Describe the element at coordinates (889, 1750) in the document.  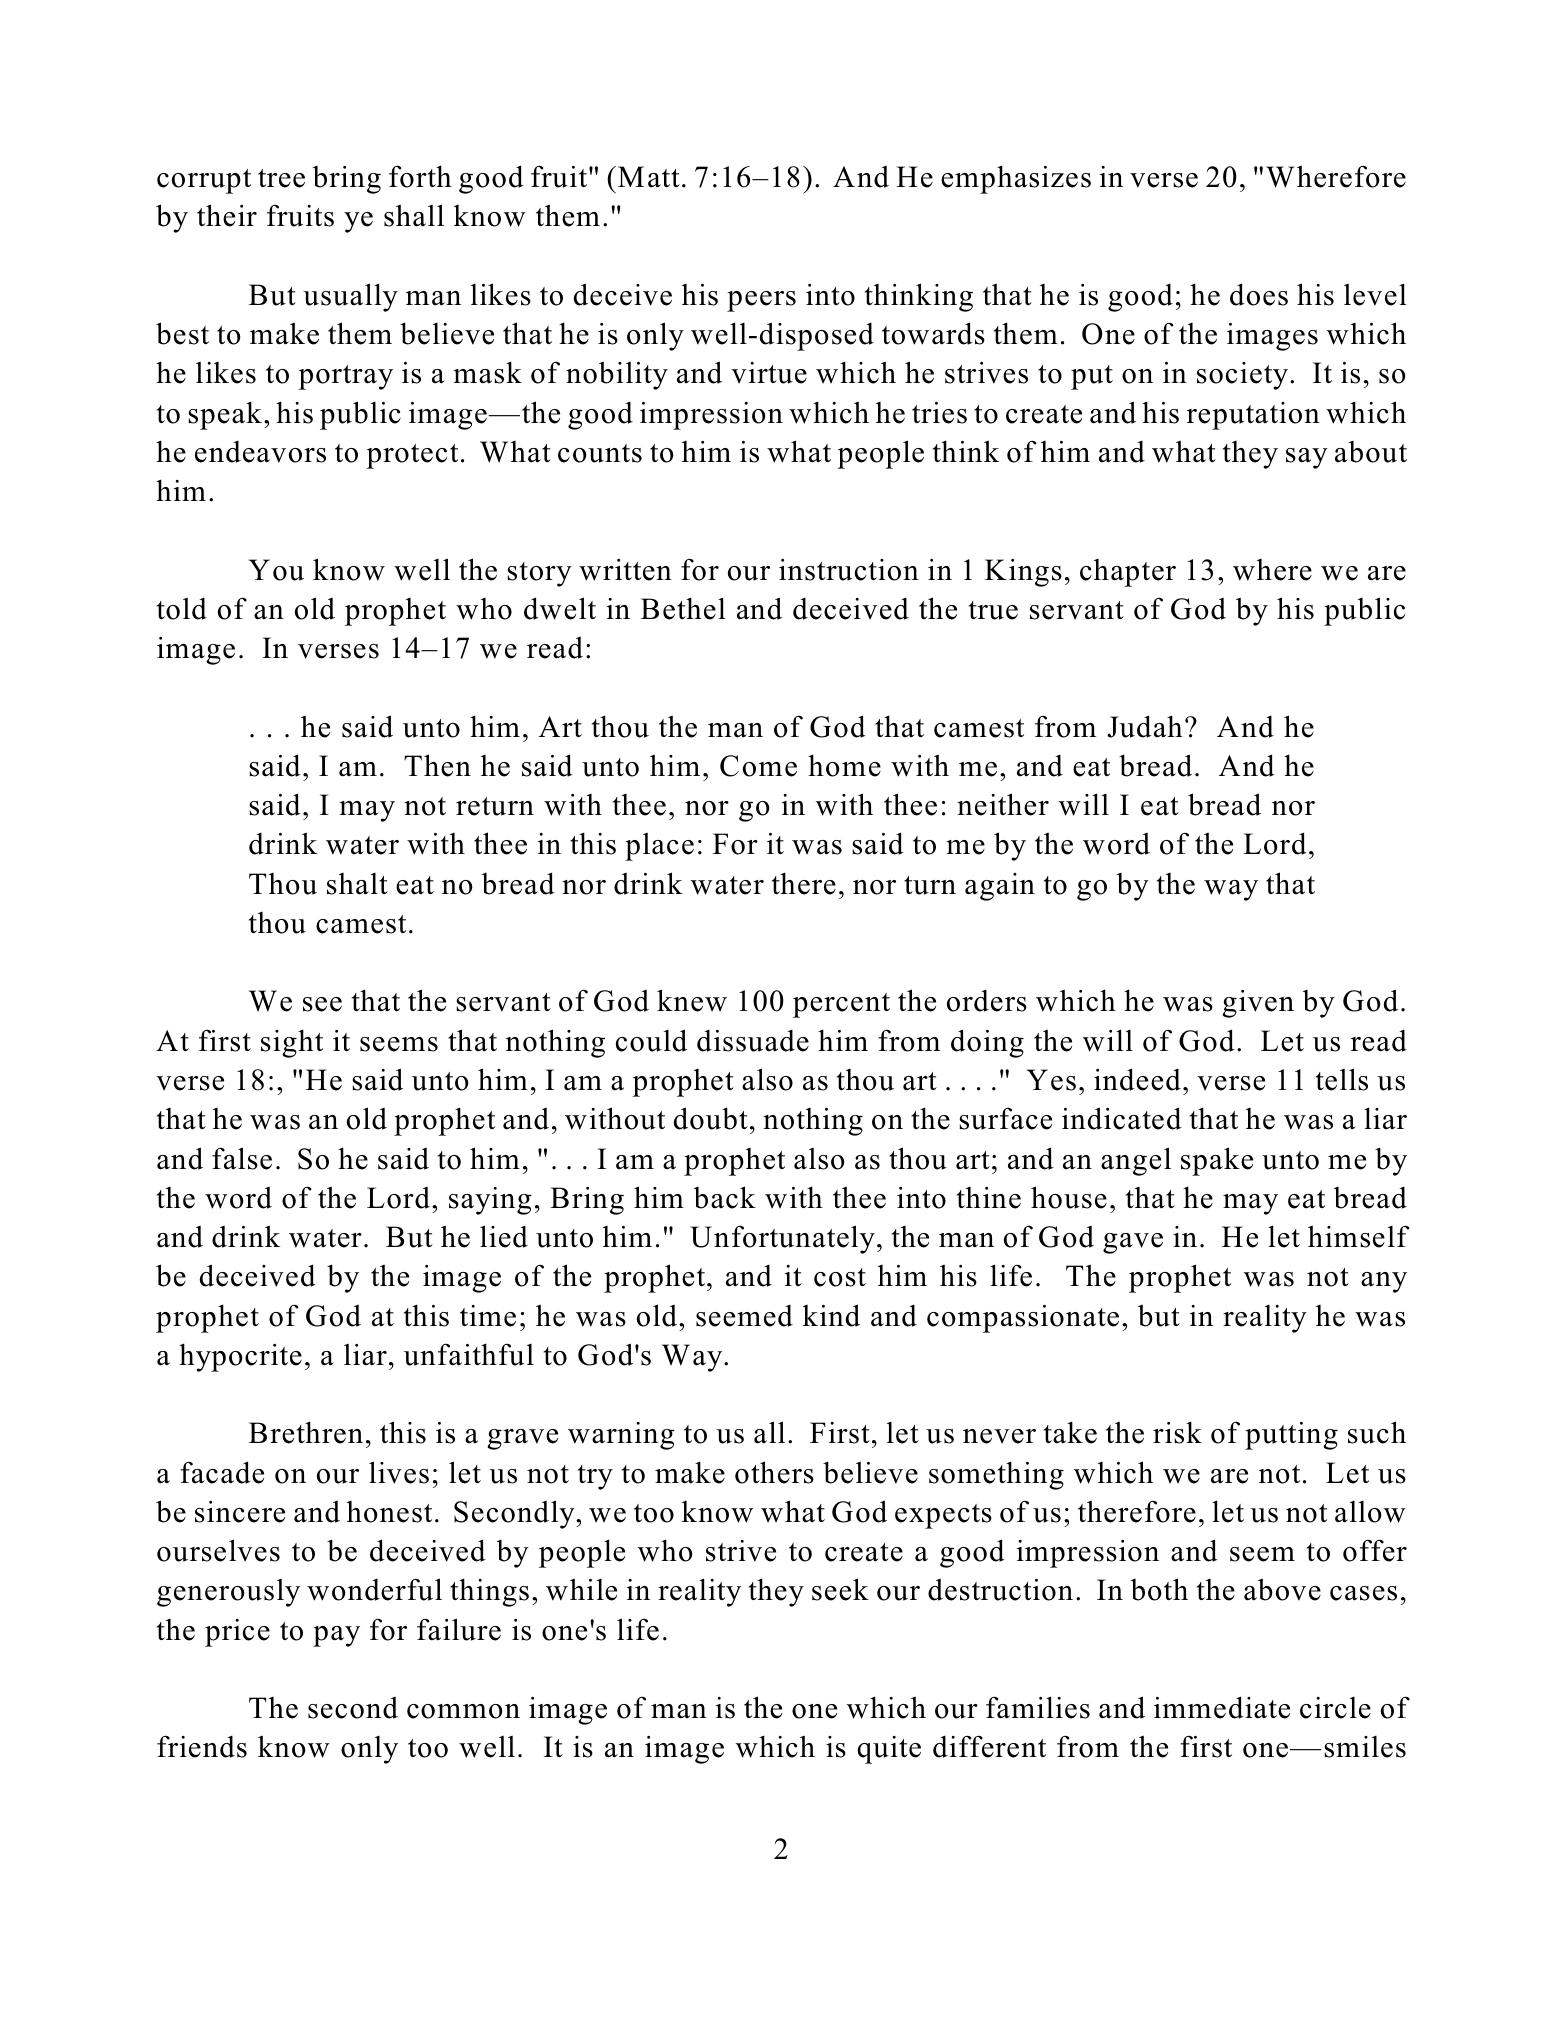
I see `quite` at that location.
